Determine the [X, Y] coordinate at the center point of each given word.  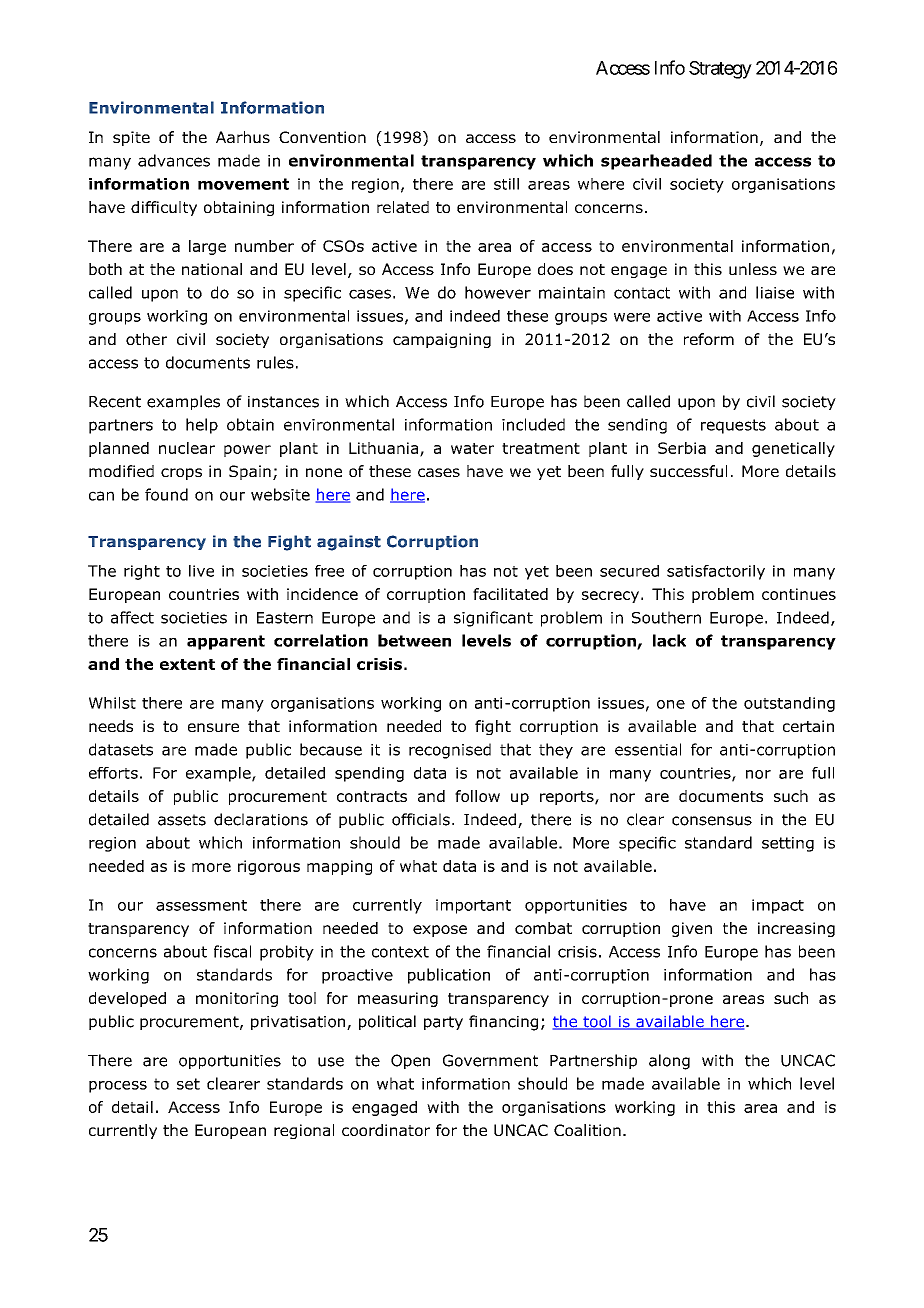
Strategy [720, 70]
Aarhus [243, 137]
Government [490, 1060]
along [669, 1062]
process [118, 1087]
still [506, 184]
